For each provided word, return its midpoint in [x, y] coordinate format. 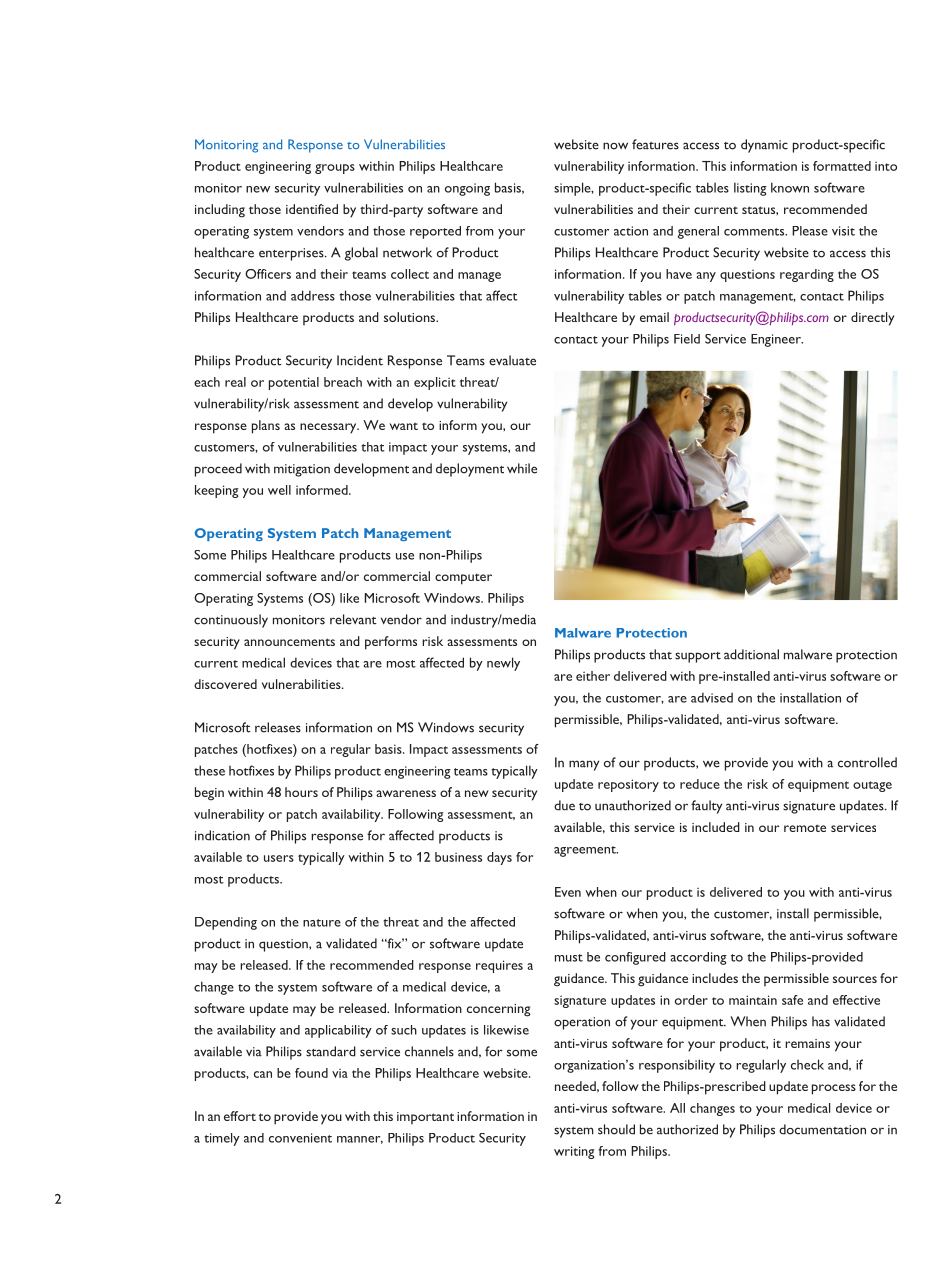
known [790, 187]
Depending [226, 923]
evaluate [512, 360]
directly [872, 319]
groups [335, 169]
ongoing [467, 189]
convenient [300, 1138]
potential [294, 383]
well [279, 490]
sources [855, 979]
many [584, 765]
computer [463, 579]
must [569, 958]
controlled [867, 762]
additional [751, 654]
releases [278, 727]
